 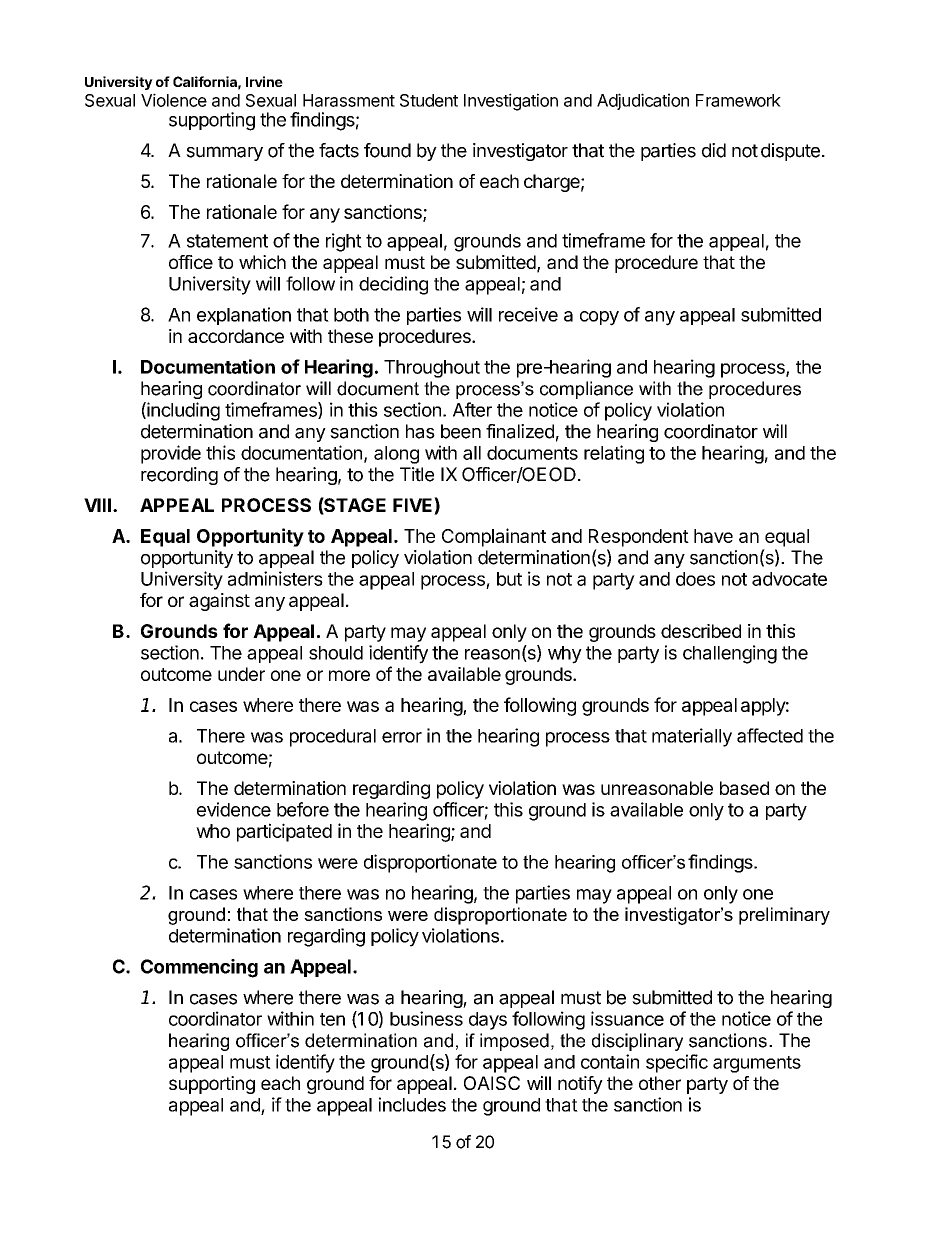 What do you see at coordinates (199, 968) in the screenshot?
I see `Commencing` at bounding box center [199, 968].
